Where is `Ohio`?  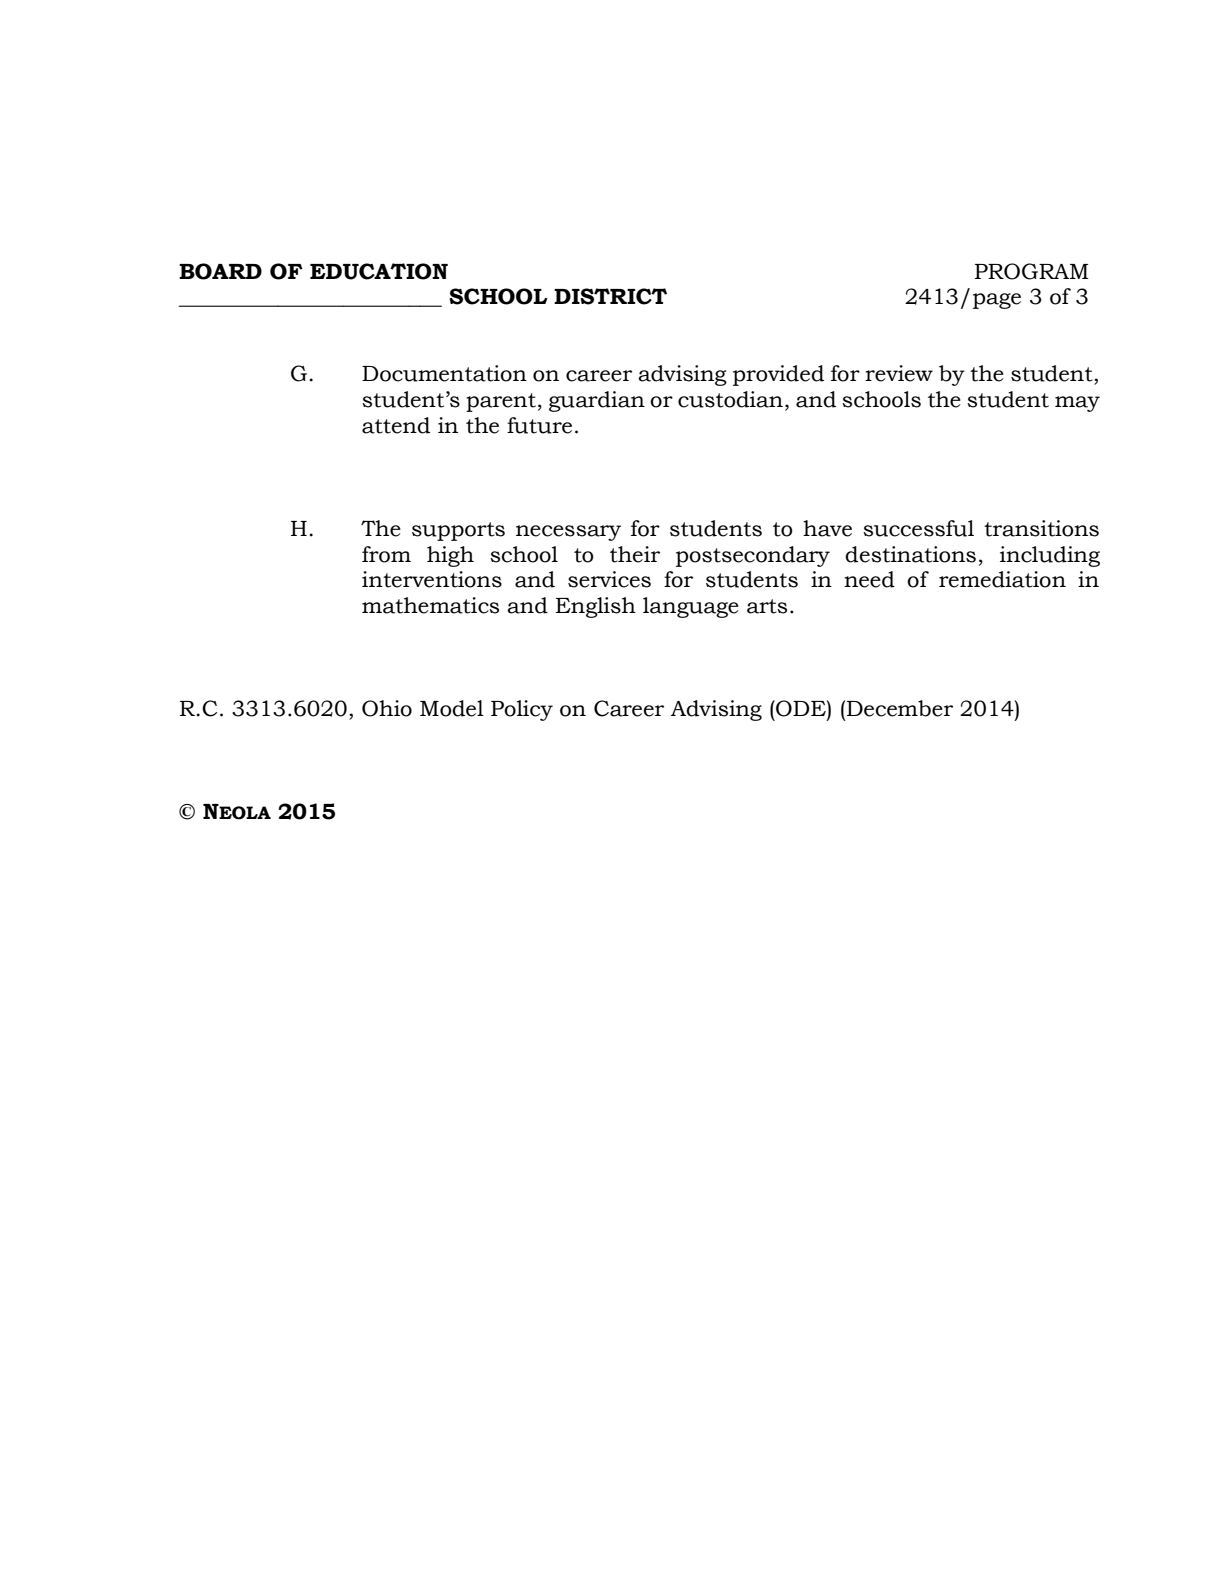
Ohio is located at coordinates (387, 708).
